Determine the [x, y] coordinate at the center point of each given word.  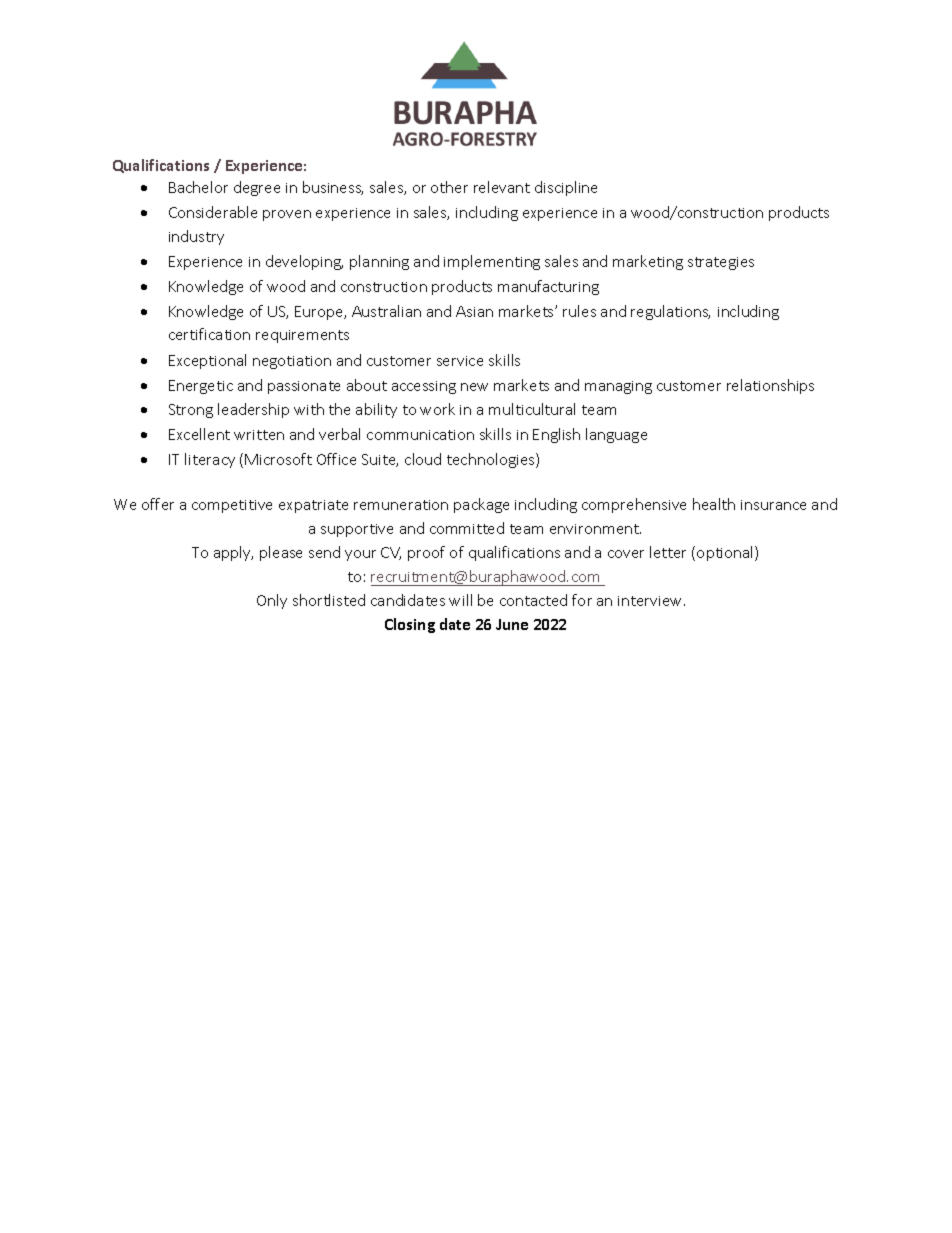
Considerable [213, 212]
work [437, 409]
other [449, 187]
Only [272, 601]
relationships [770, 386]
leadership [253, 410]
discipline [566, 188]
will [460, 600]
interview [651, 601]
